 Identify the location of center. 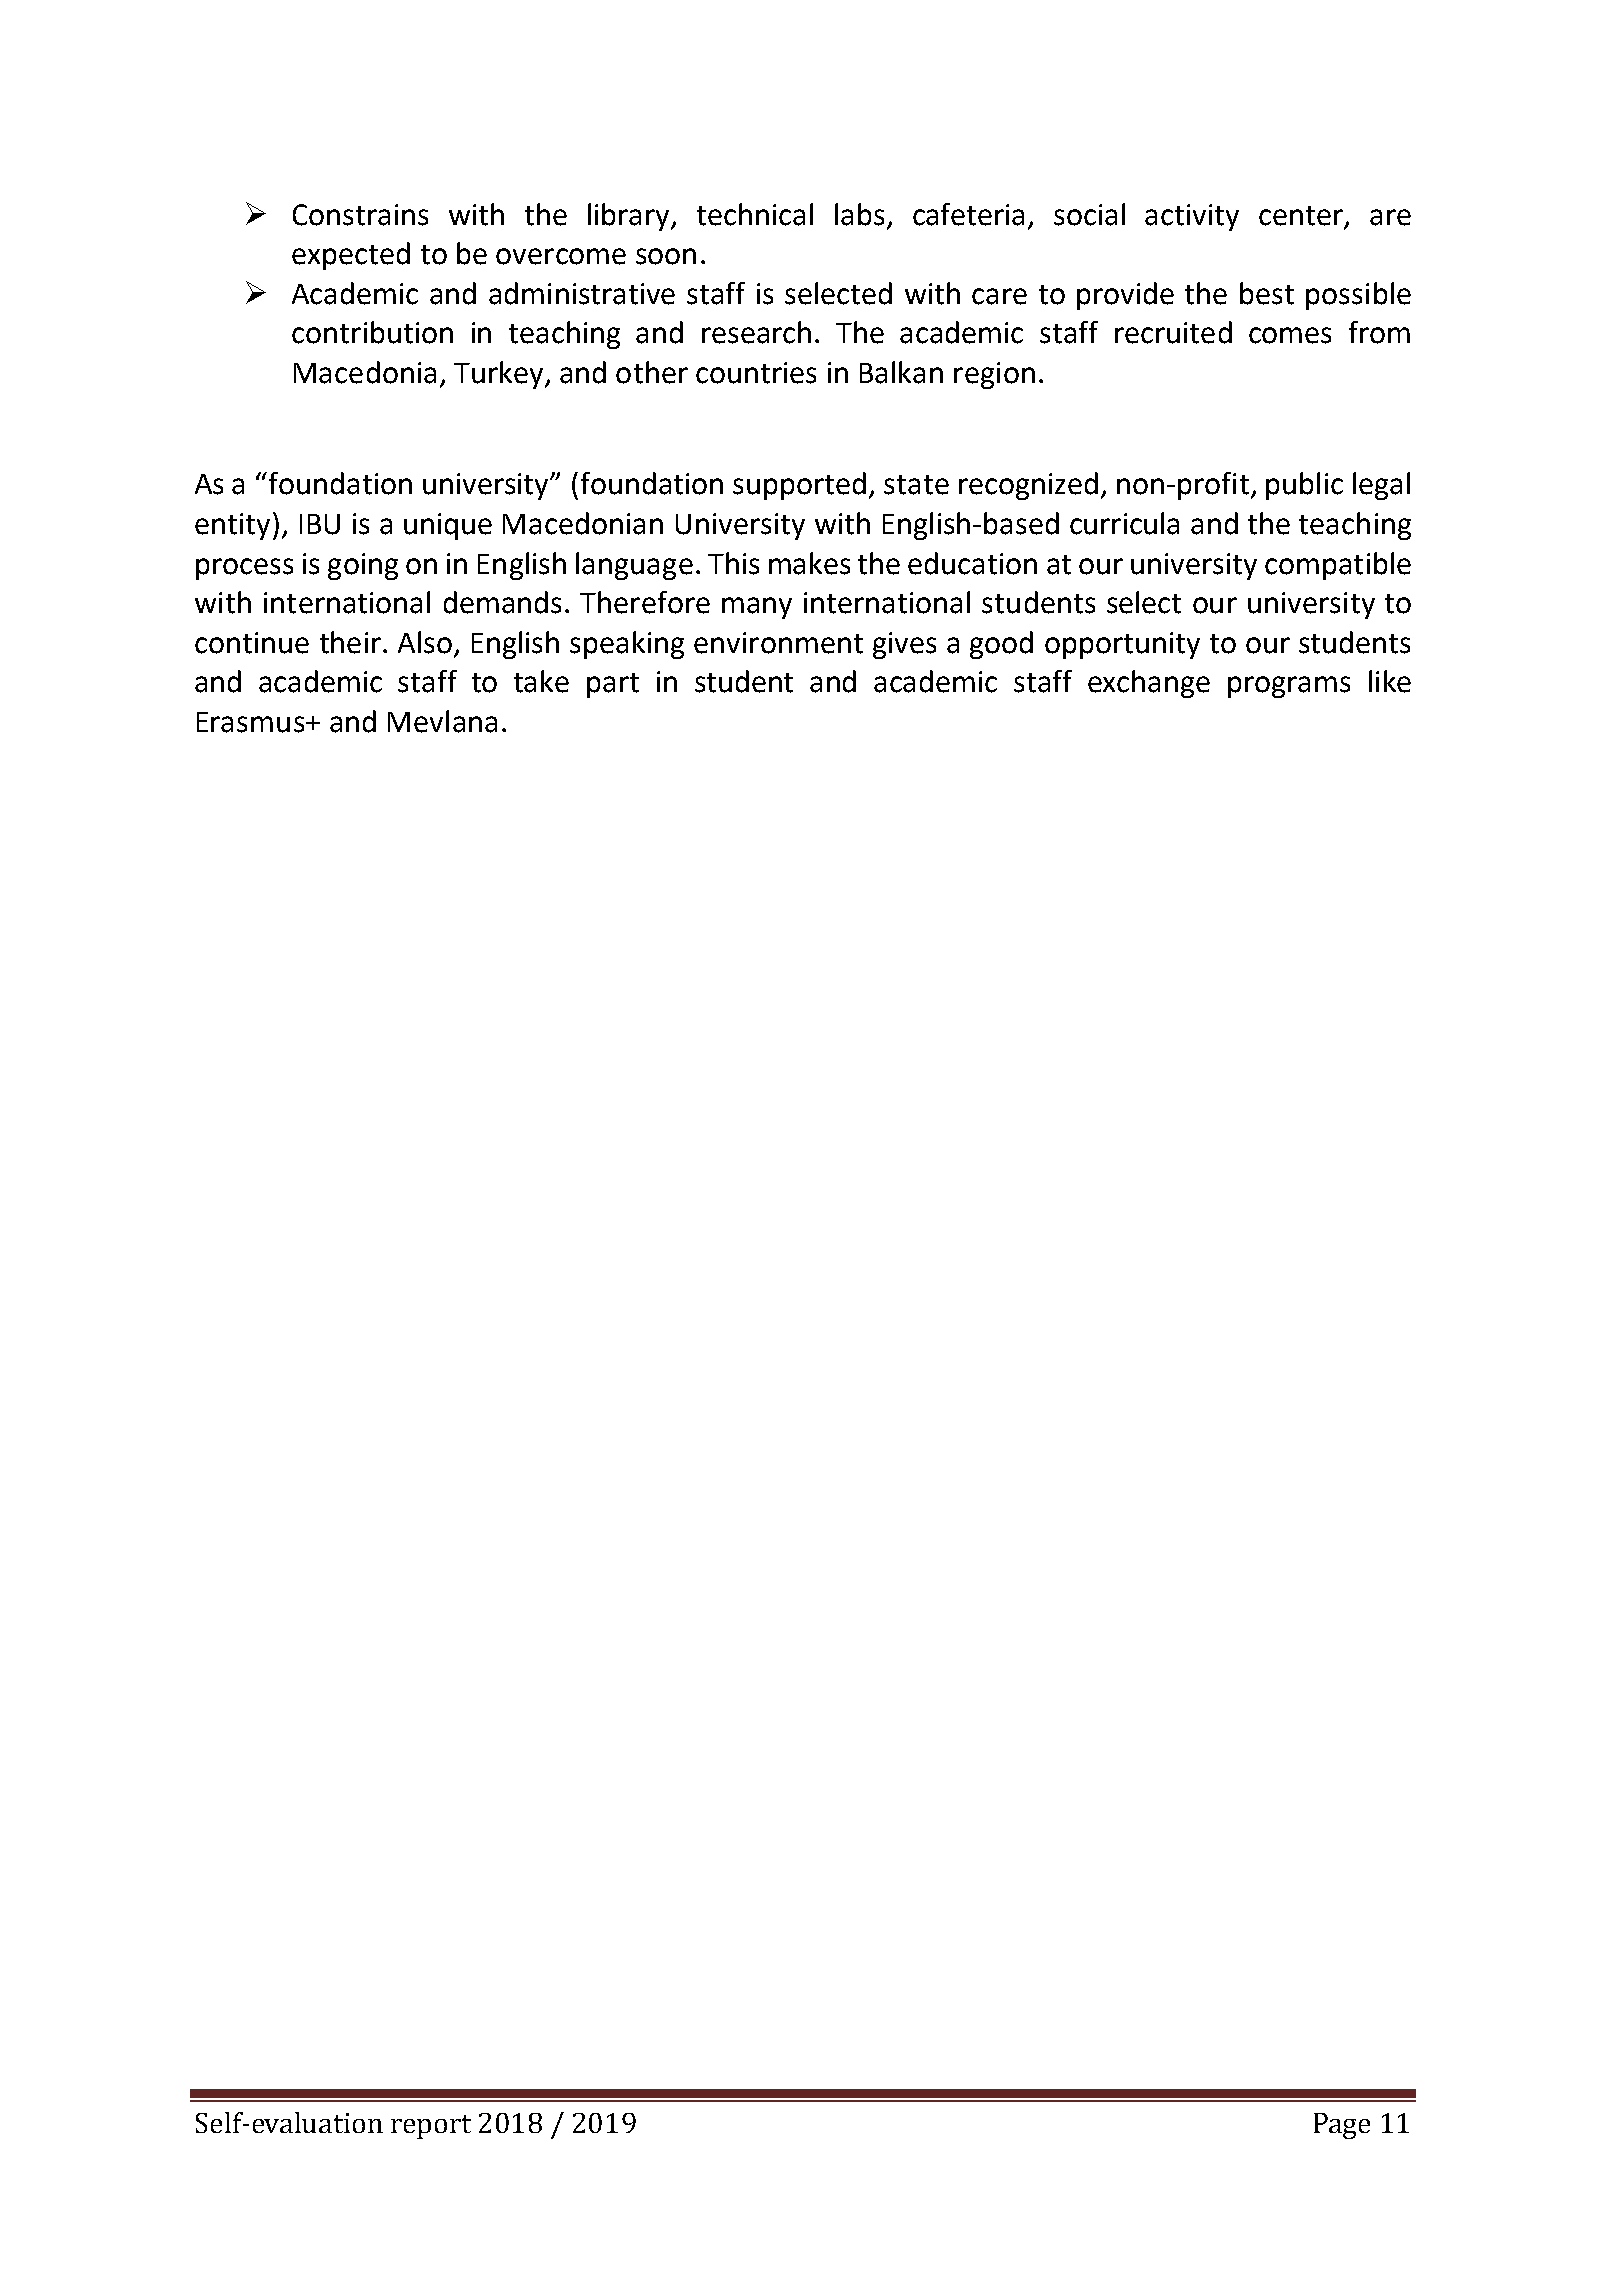
(1302, 217).
